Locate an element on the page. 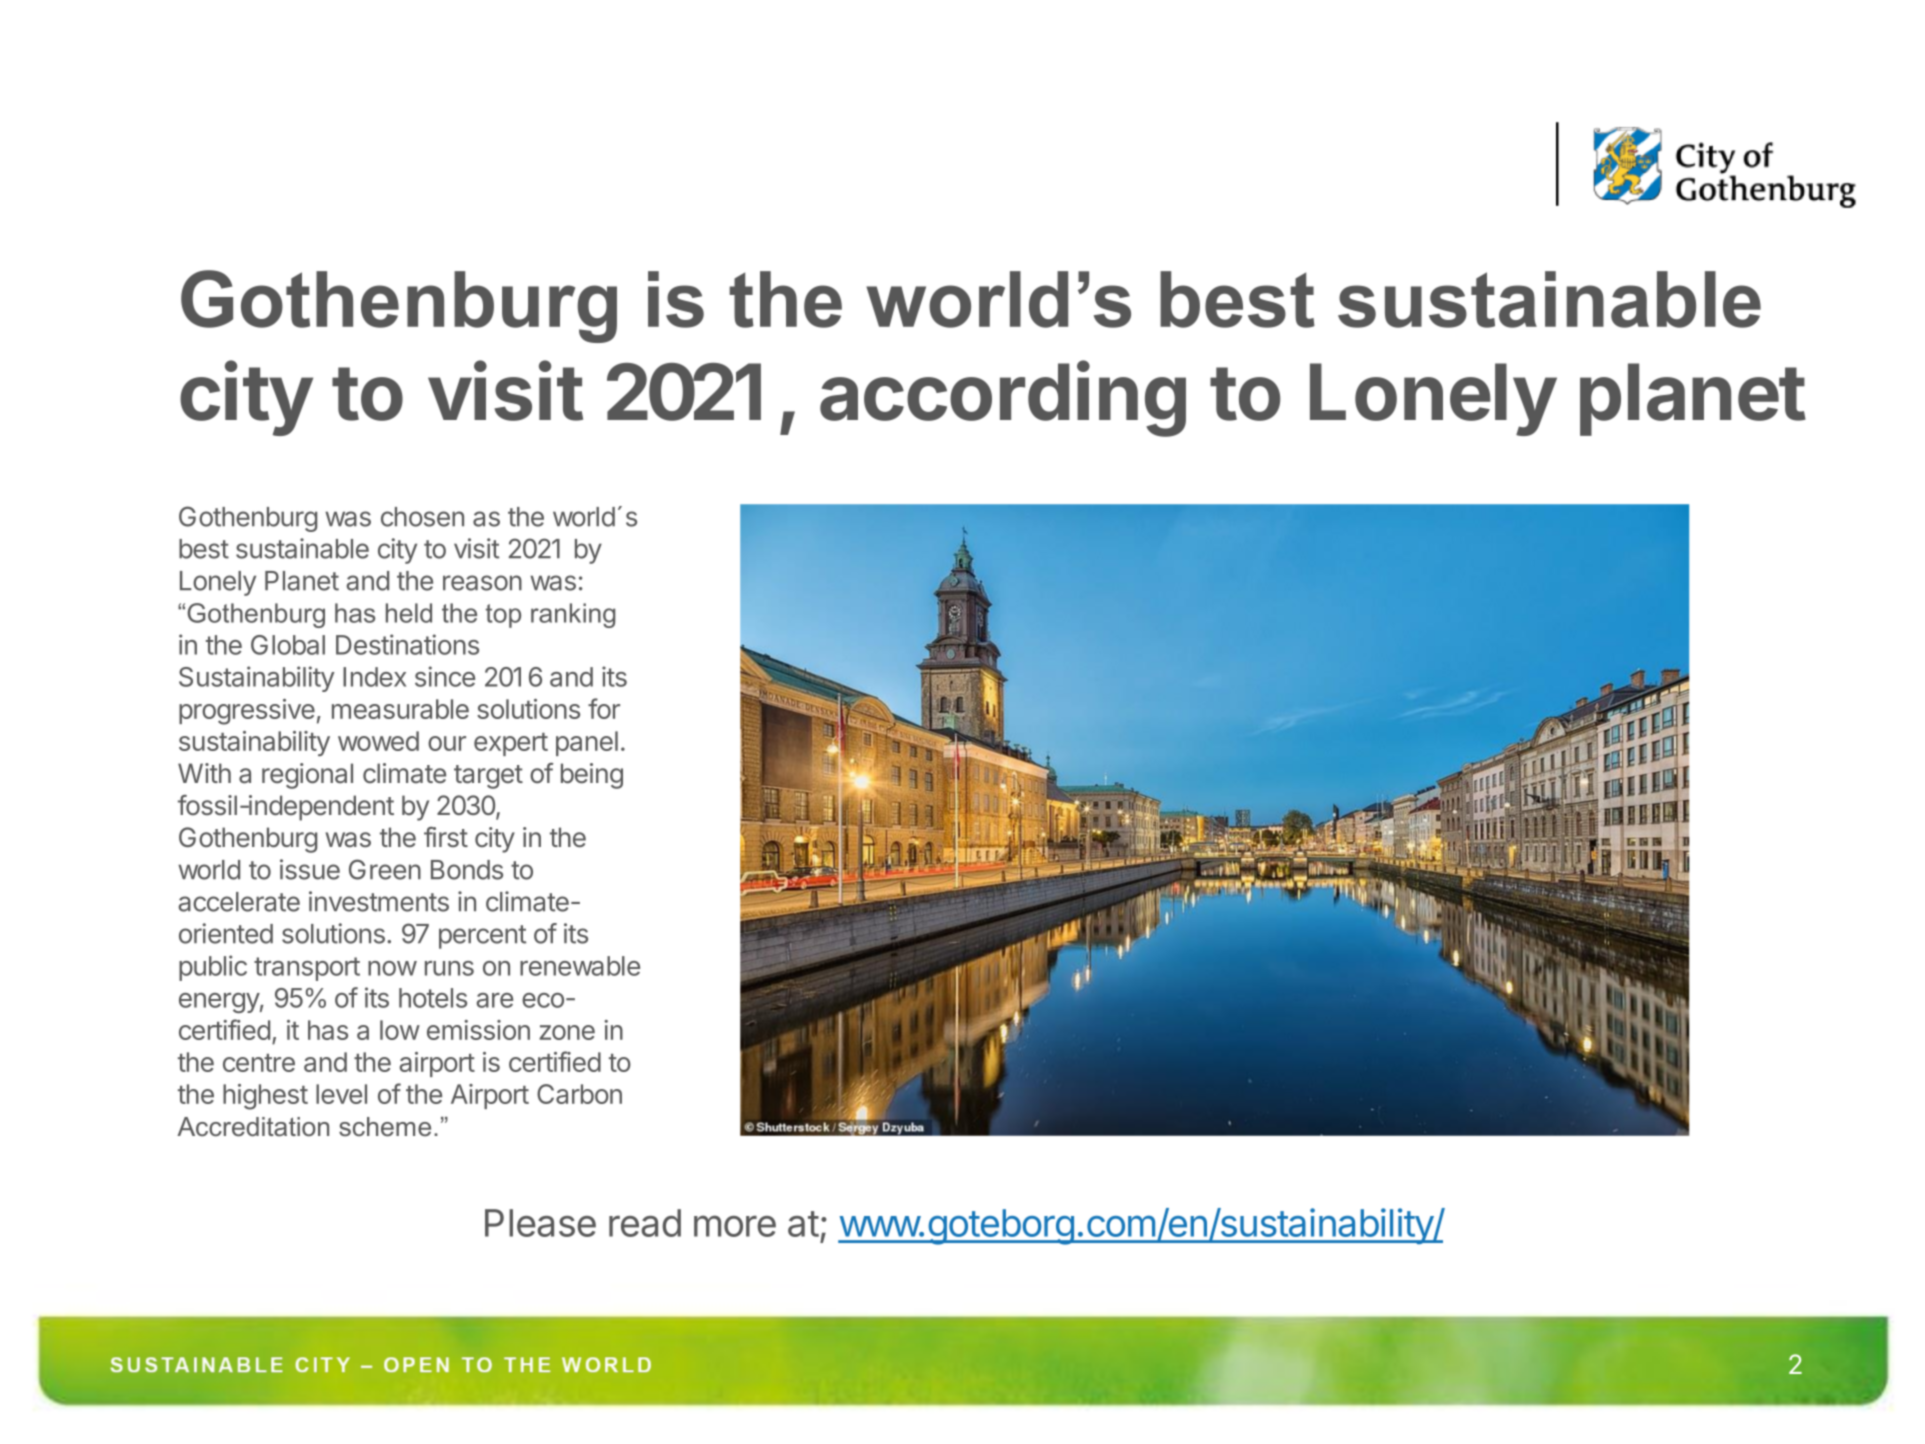 Image resolution: width=1925 pixels, height=1444 pixels. for is located at coordinates (604, 708).
